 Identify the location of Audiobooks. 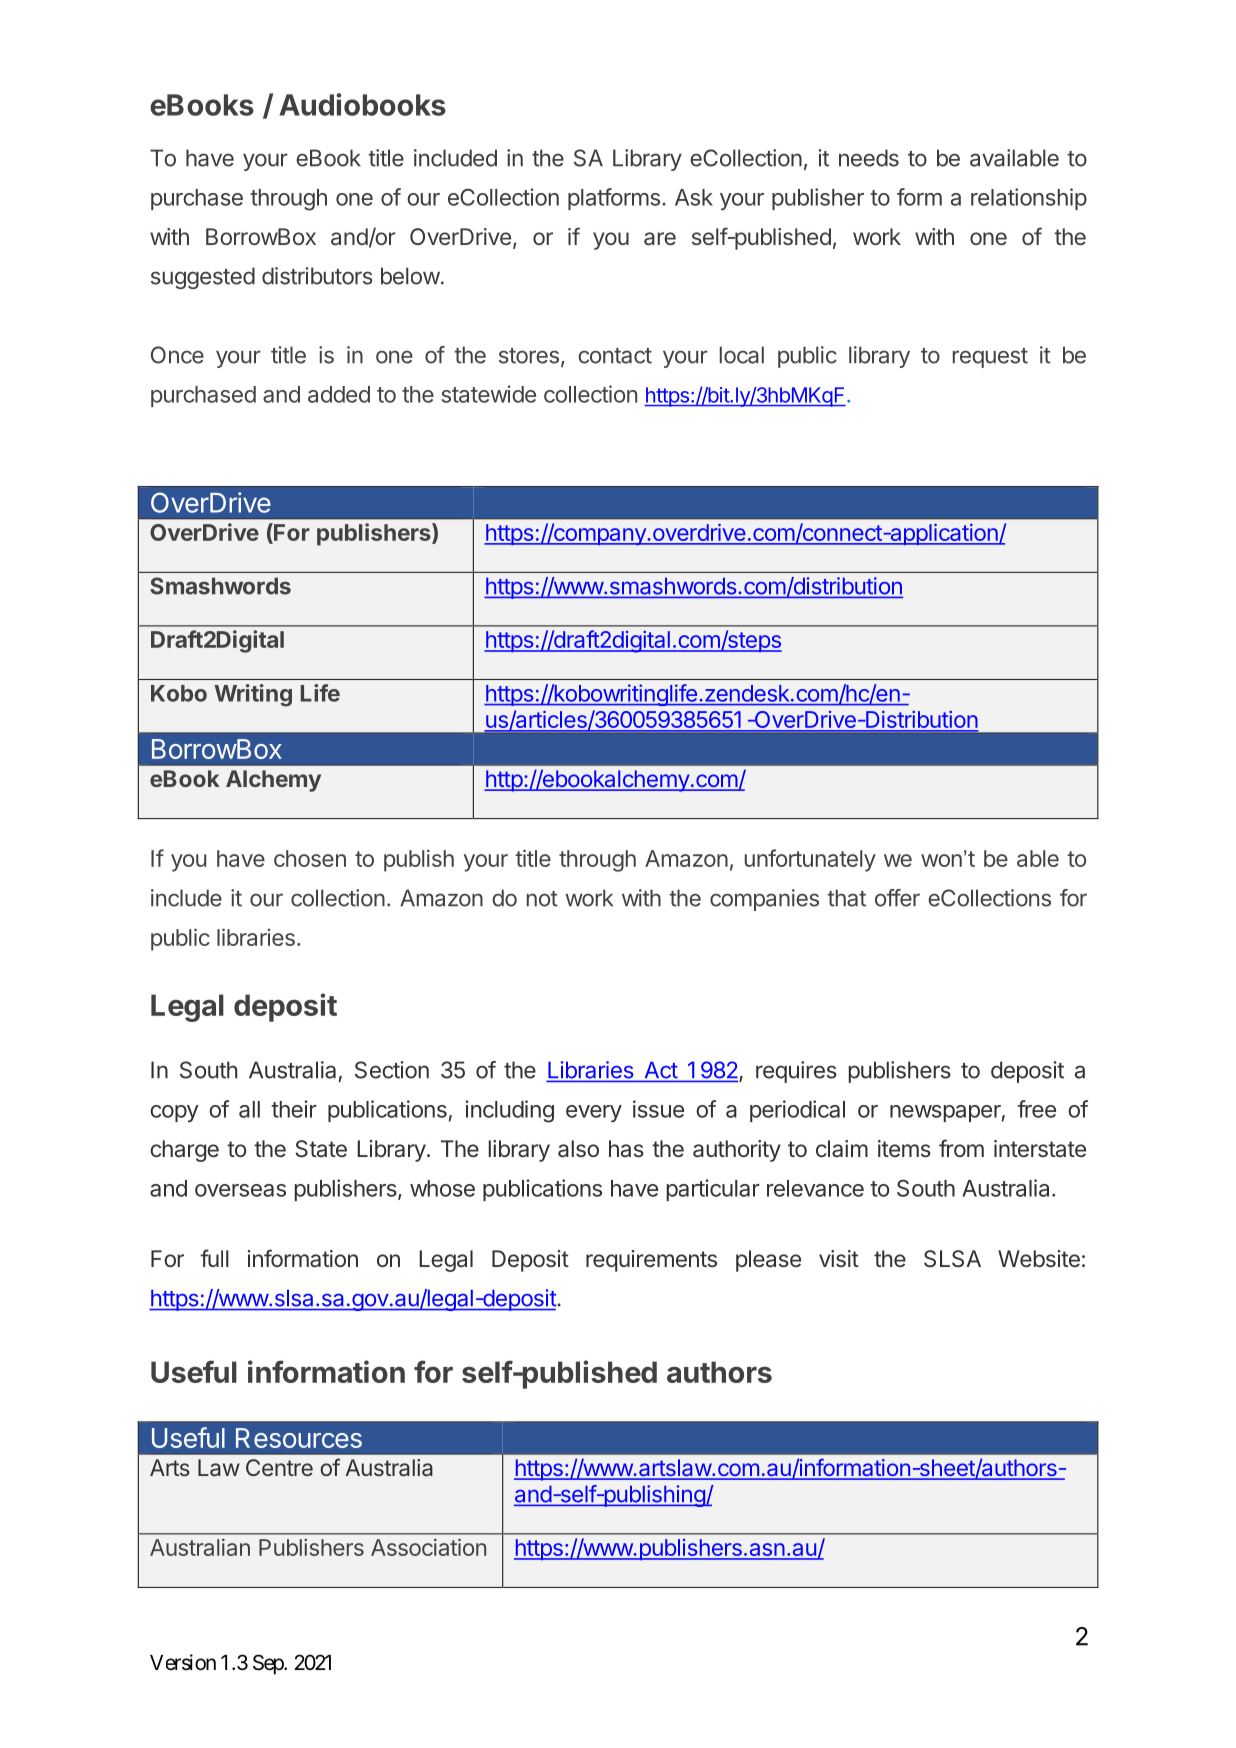
(363, 104).
